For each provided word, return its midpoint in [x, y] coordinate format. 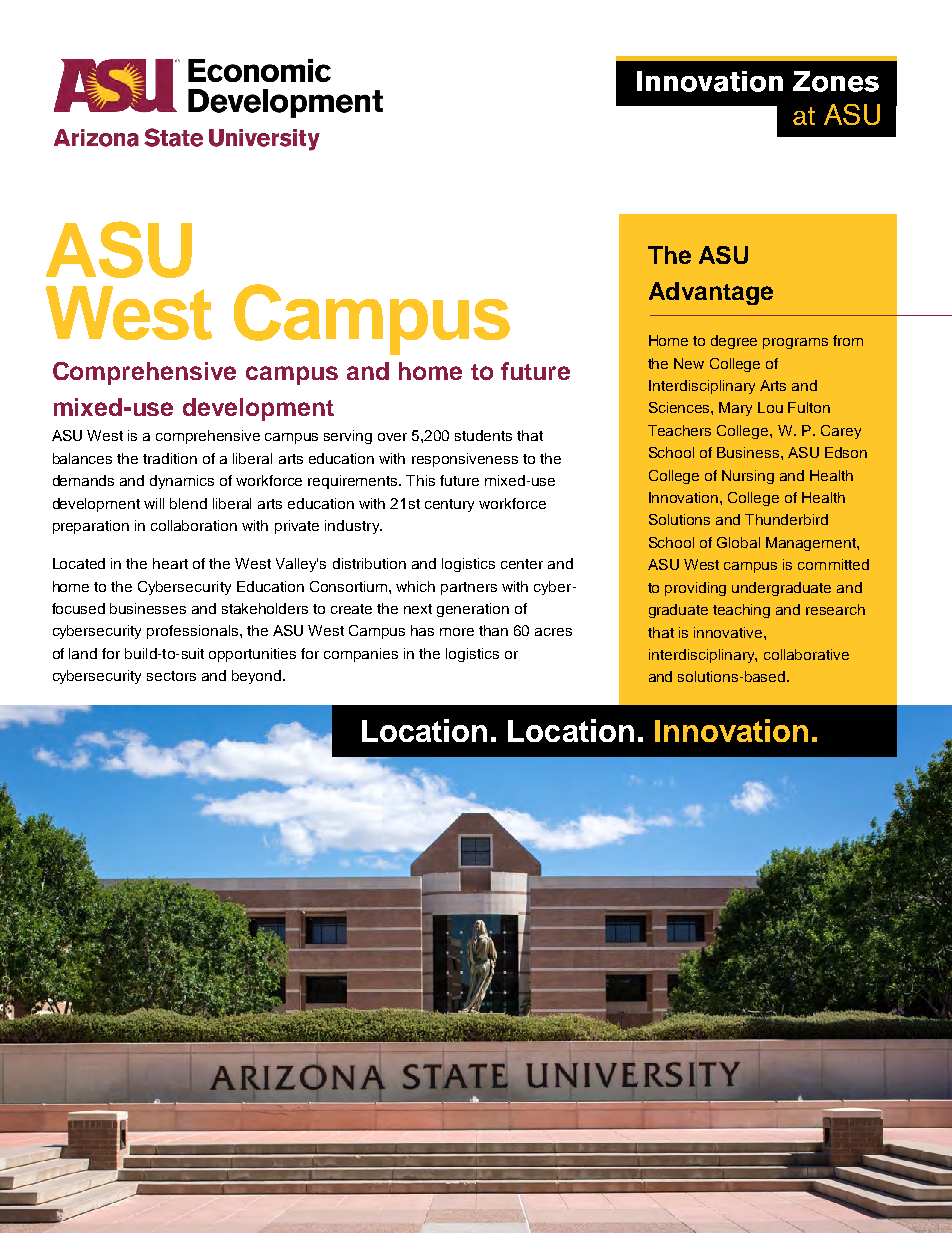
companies [361, 655]
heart [170, 563]
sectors [171, 676]
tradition [170, 458]
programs [795, 343]
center [522, 564]
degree [734, 342]
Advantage [711, 293]
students [483, 435]
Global [738, 542]
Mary [735, 409]
